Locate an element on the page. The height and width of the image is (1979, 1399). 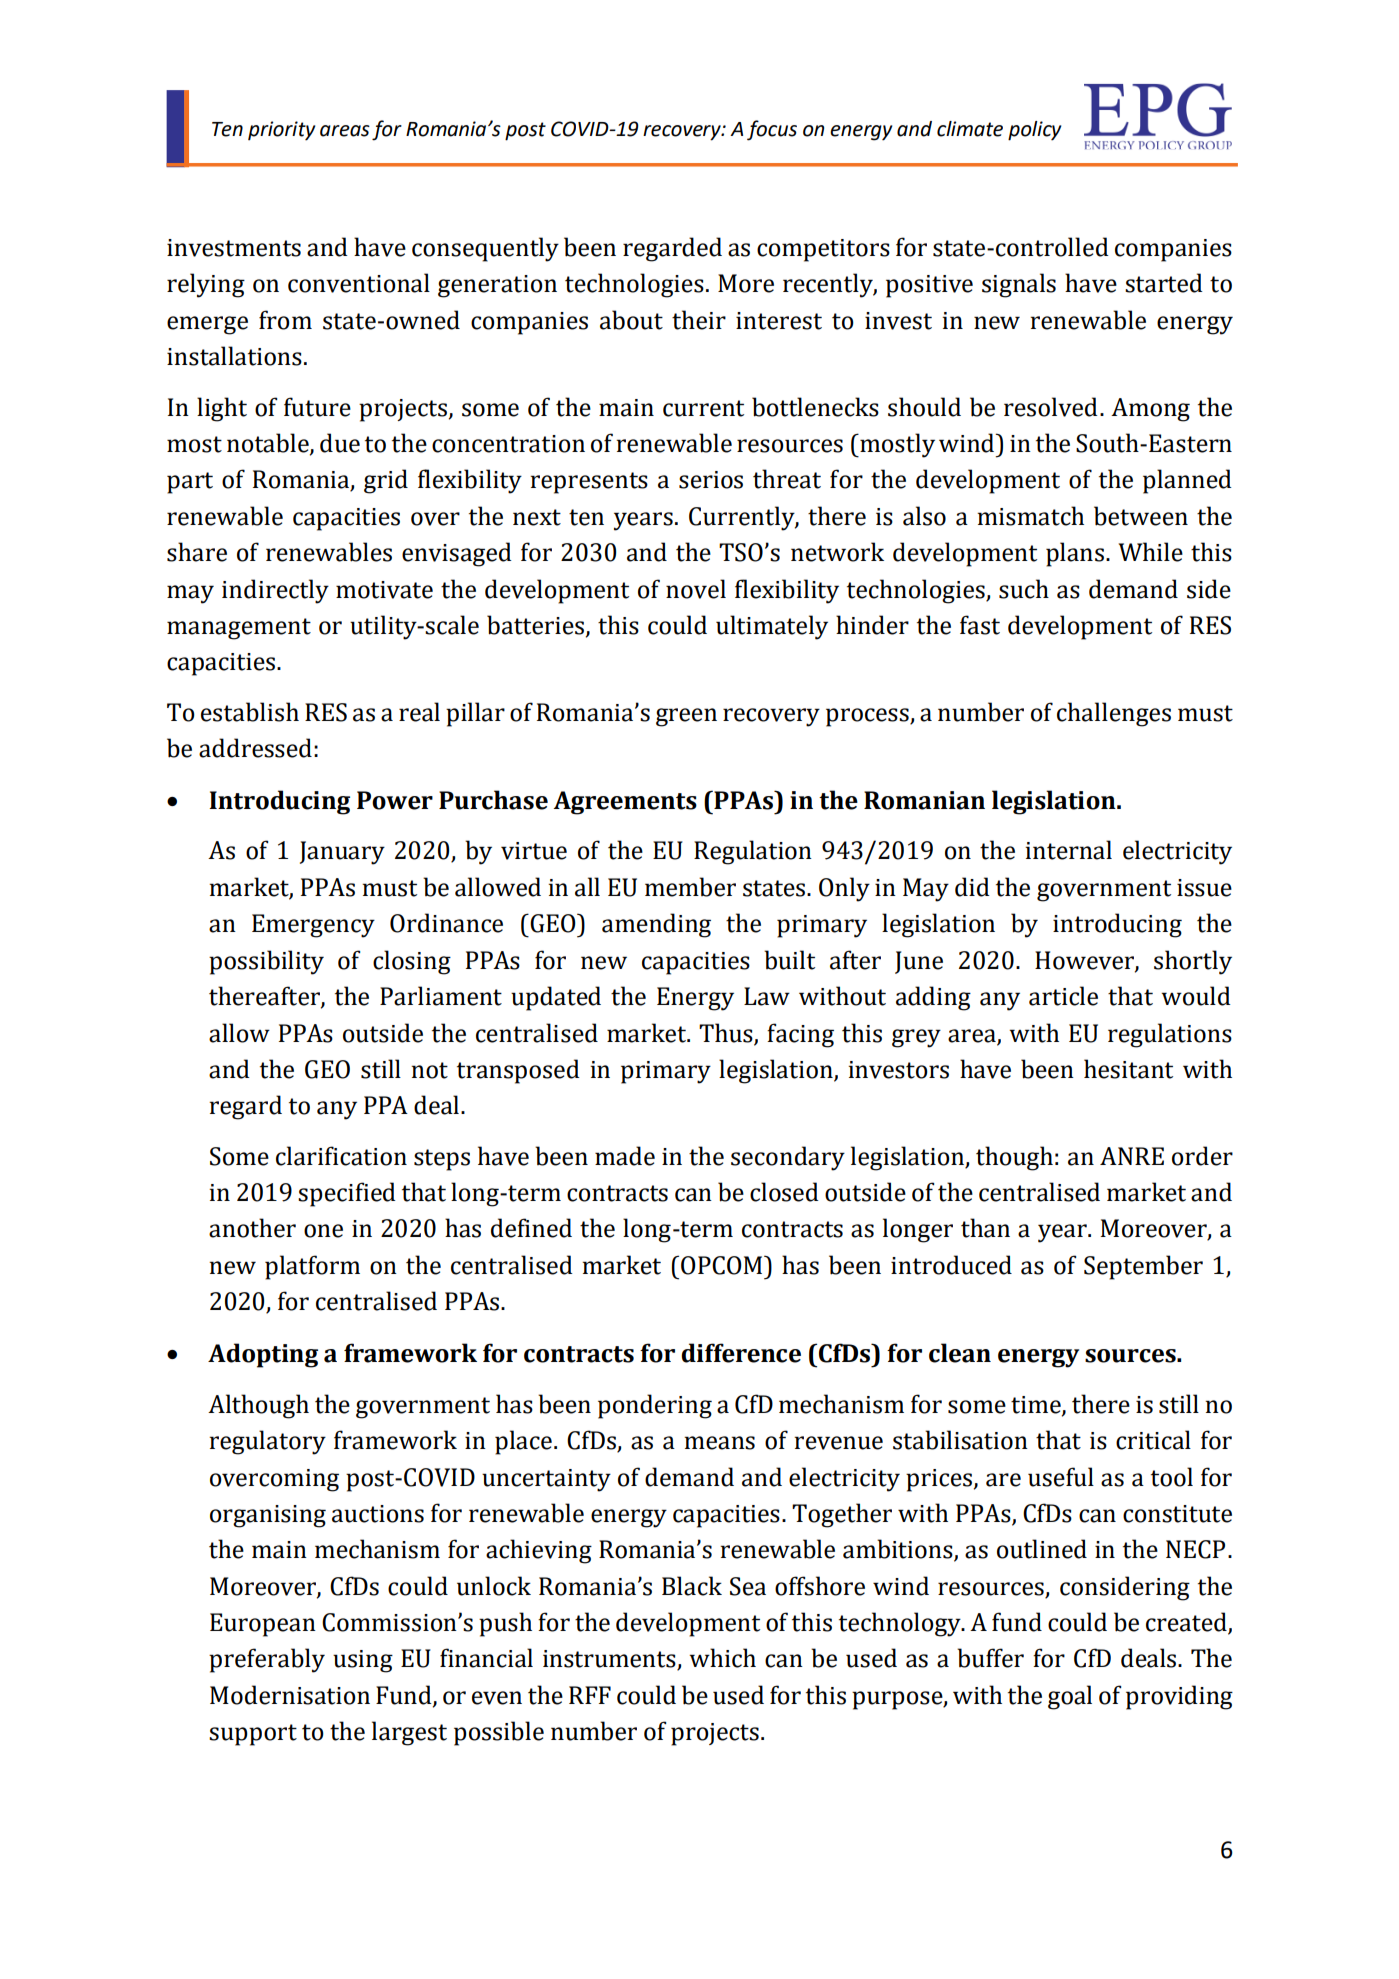
goal is located at coordinates (1070, 1697).
